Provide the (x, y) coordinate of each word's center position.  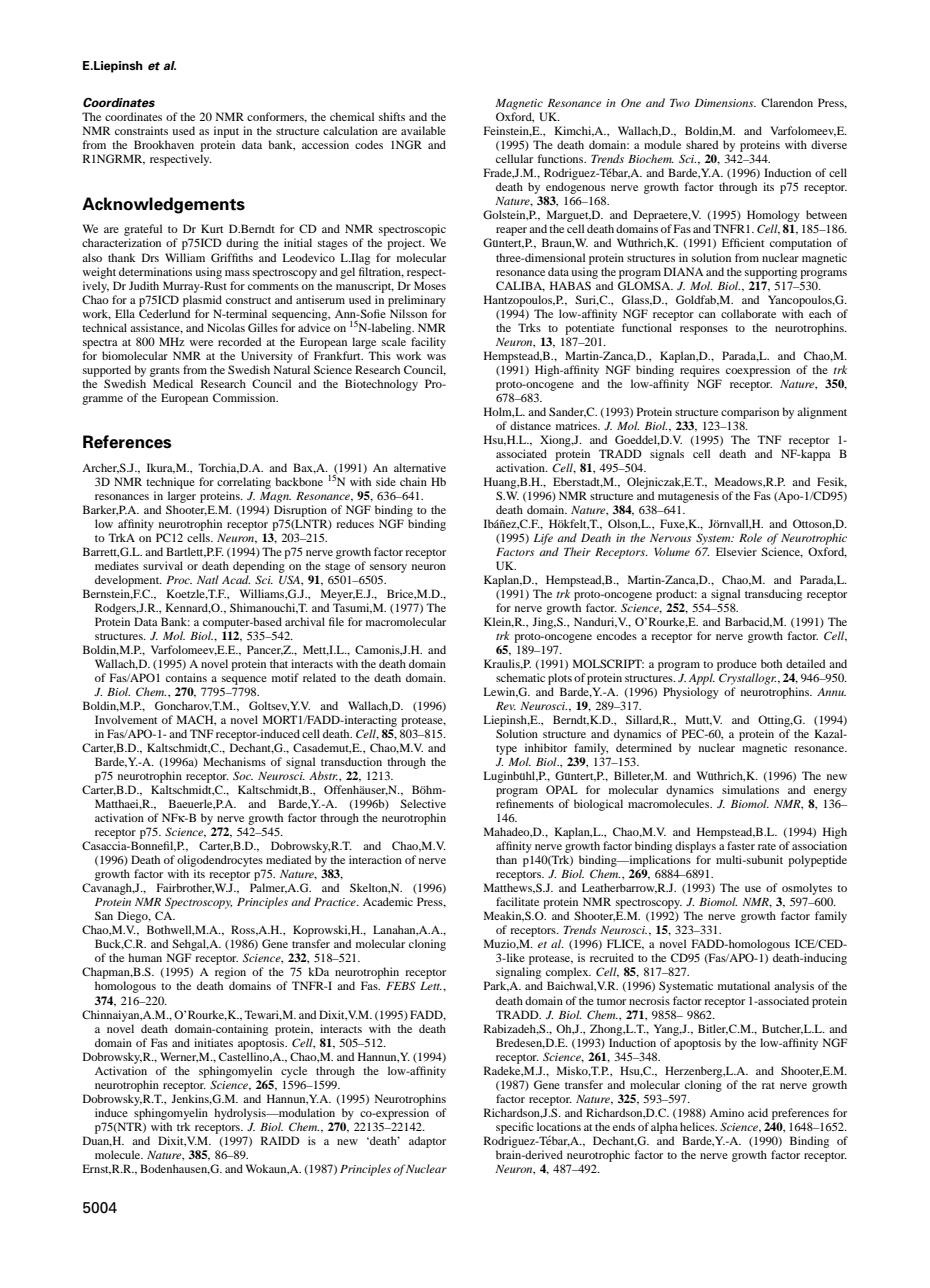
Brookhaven (164, 144)
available (423, 130)
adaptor (427, 1142)
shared (702, 144)
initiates (213, 1042)
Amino (727, 1112)
